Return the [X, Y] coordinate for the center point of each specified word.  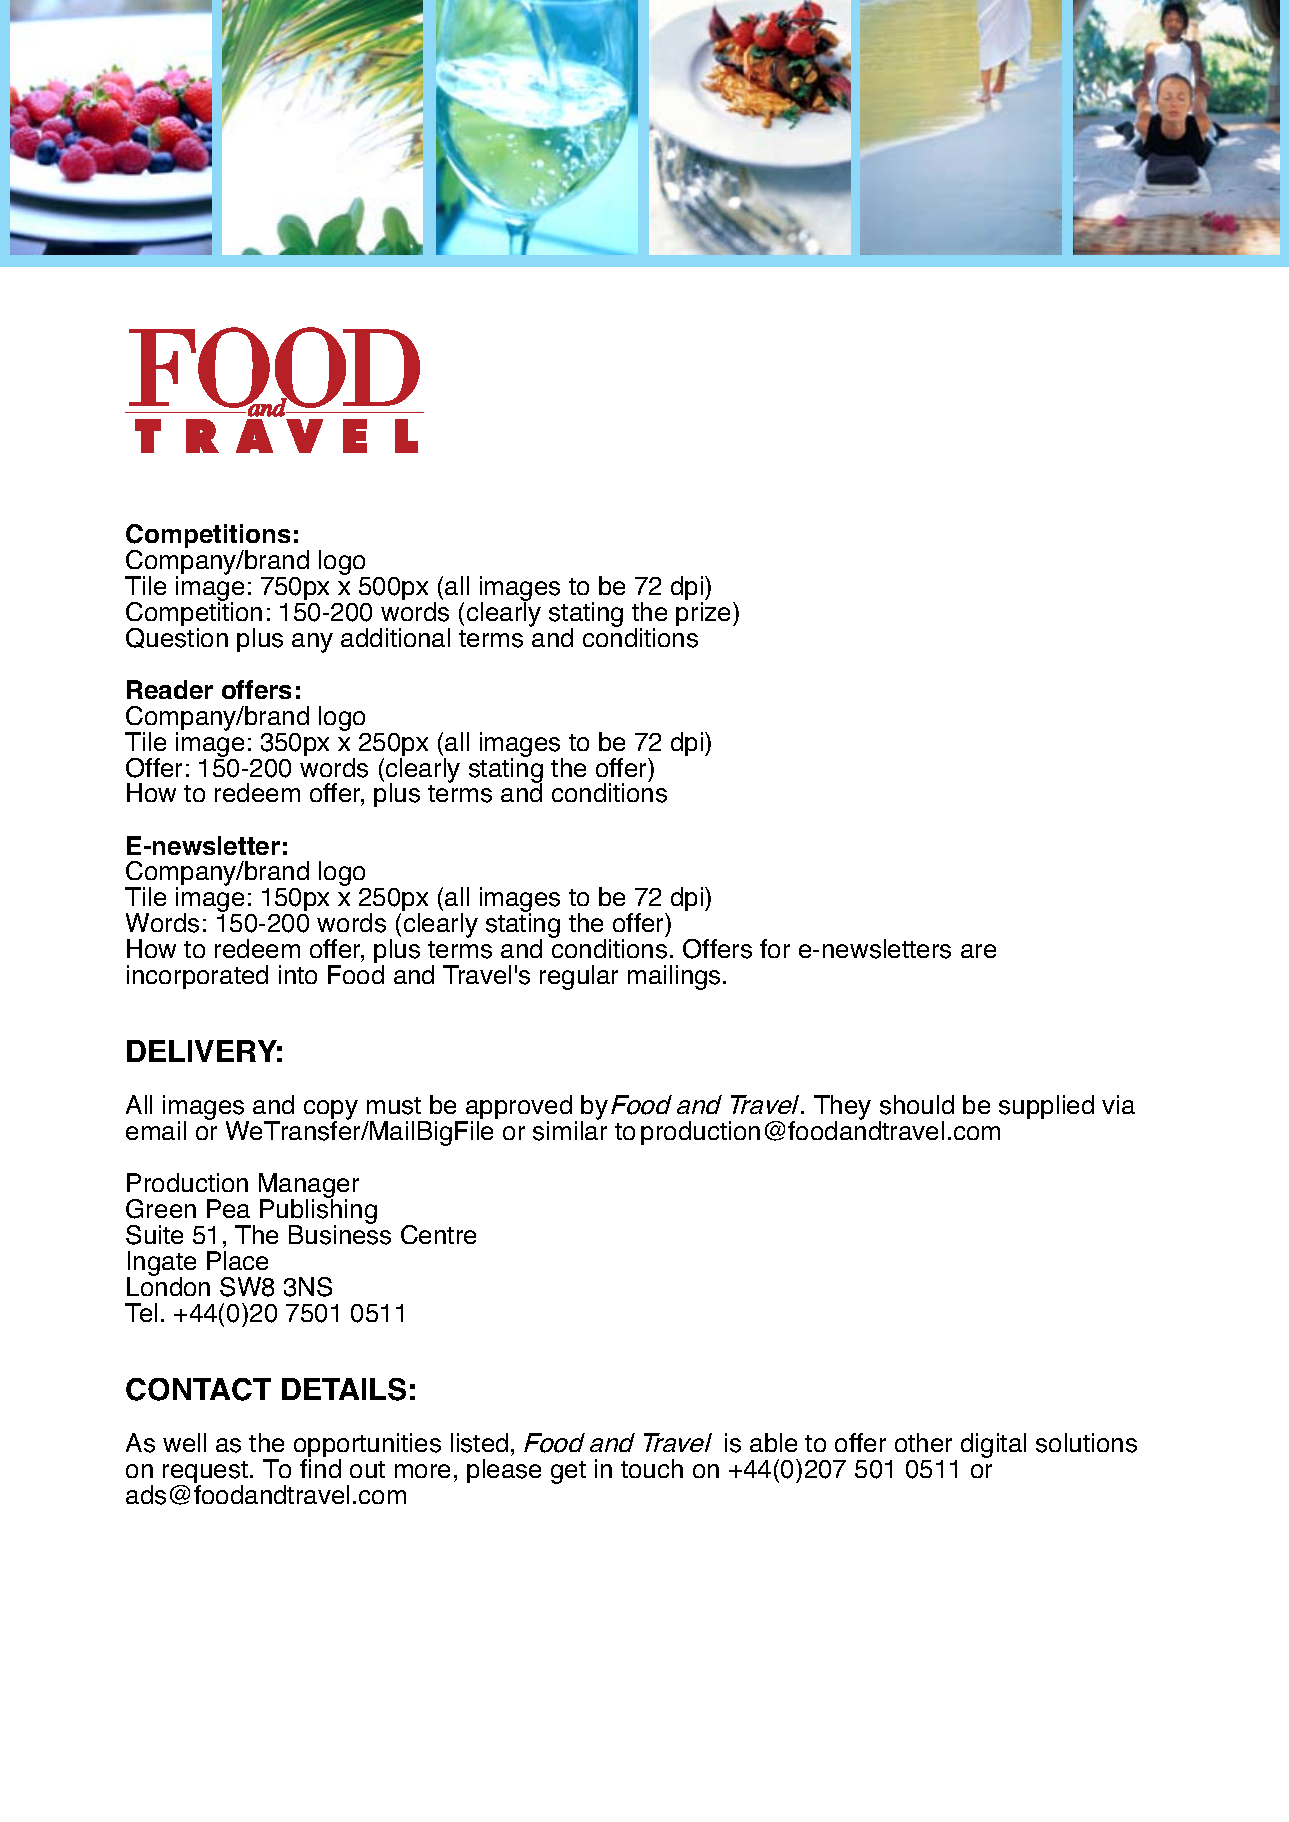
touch [652, 1468]
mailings [674, 977]
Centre [438, 1234]
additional [395, 637]
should [917, 1105]
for [775, 948]
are [978, 951]
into [298, 974]
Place [237, 1260]
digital [993, 1445]
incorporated [197, 977]
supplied [1046, 1107]
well [184, 1442]
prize [705, 614]
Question [177, 636]
